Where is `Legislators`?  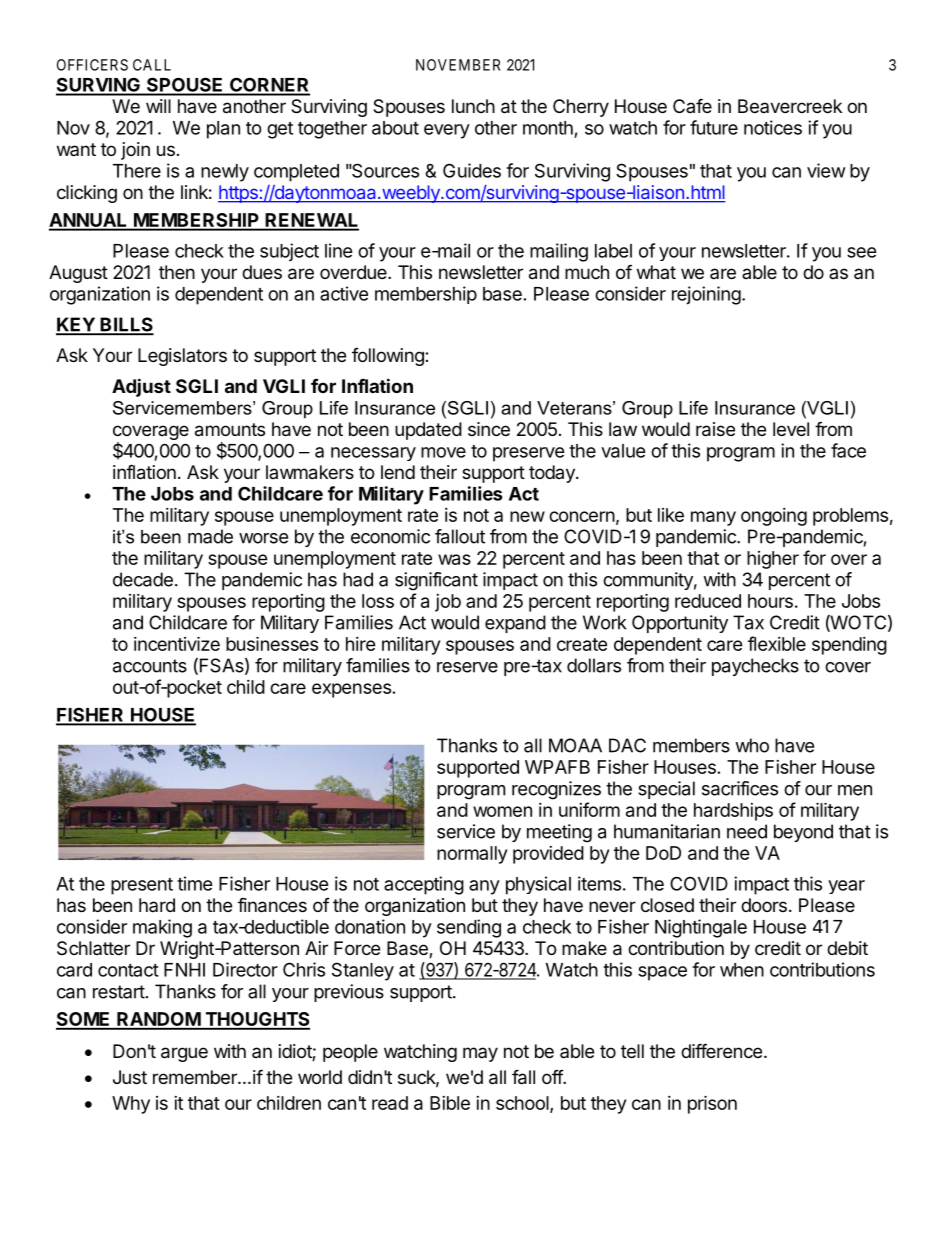
Legislators is located at coordinates (182, 357).
